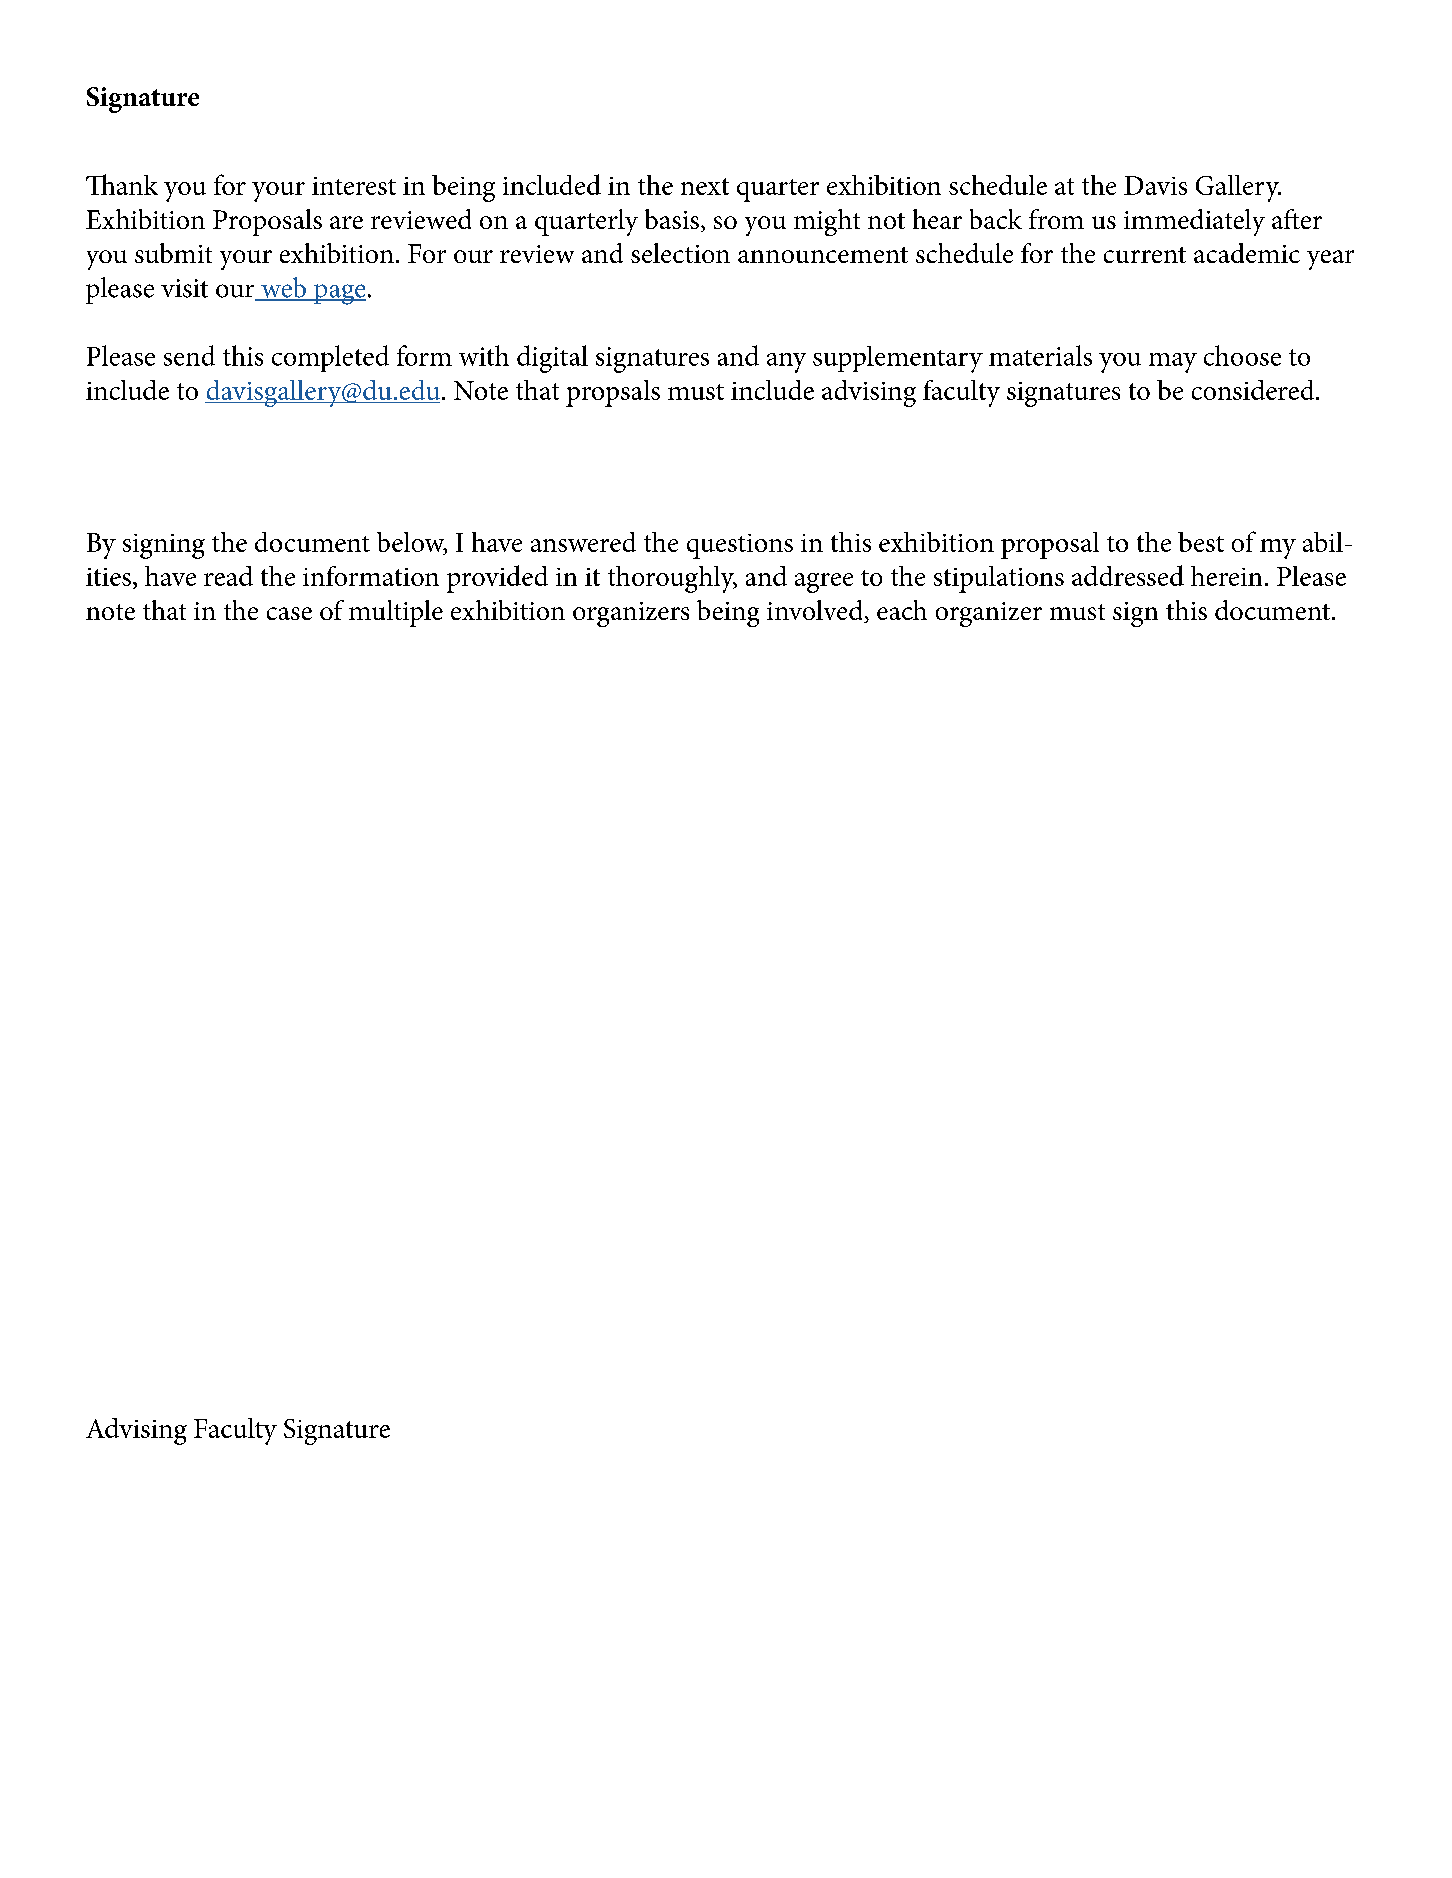  I want to click on case, so click(289, 613).
